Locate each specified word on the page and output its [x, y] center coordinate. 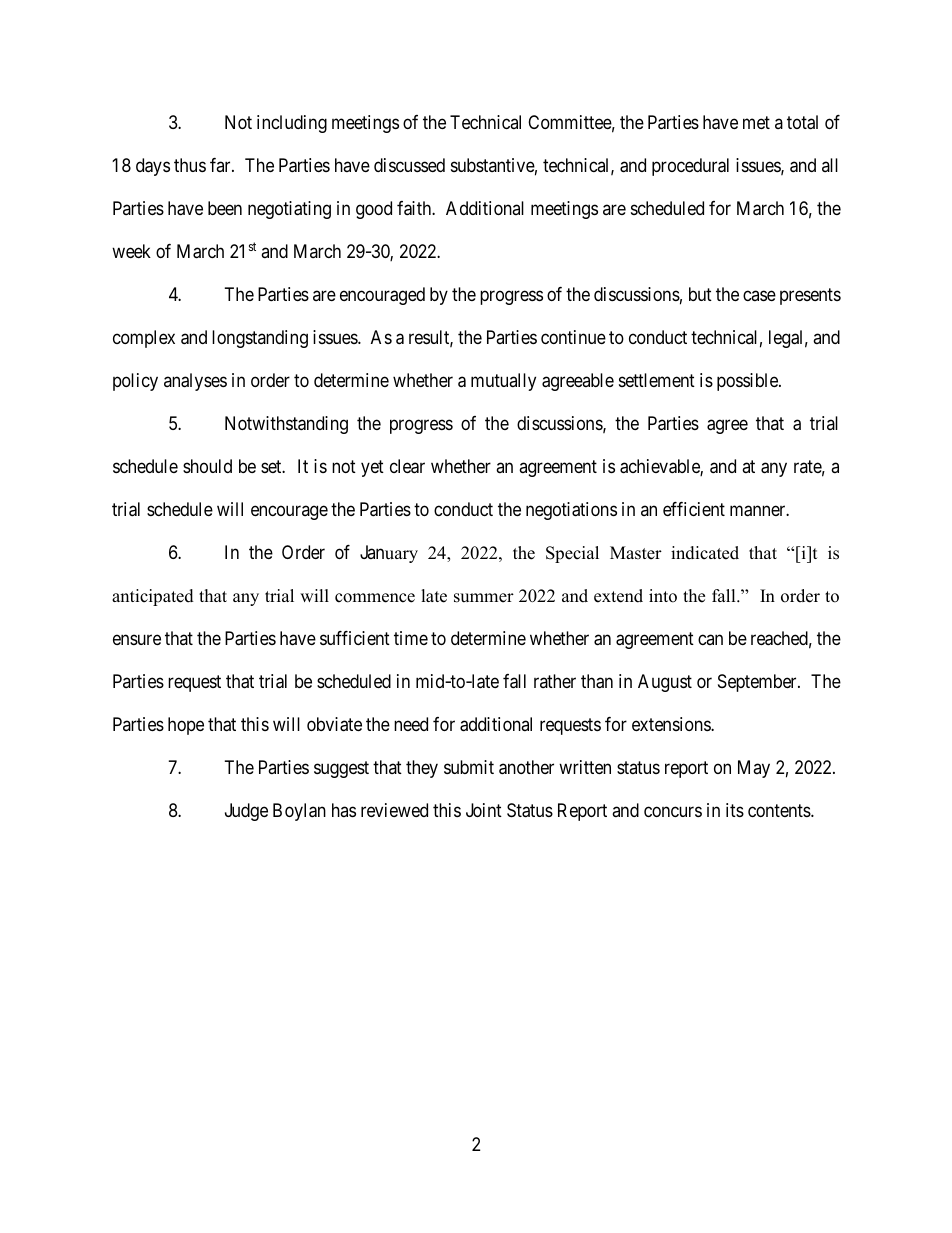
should [207, 466]
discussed [409, 165]
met [756, 122]
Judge [246, 812]
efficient [694, 509]
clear [407, 466]
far [221, 165]
